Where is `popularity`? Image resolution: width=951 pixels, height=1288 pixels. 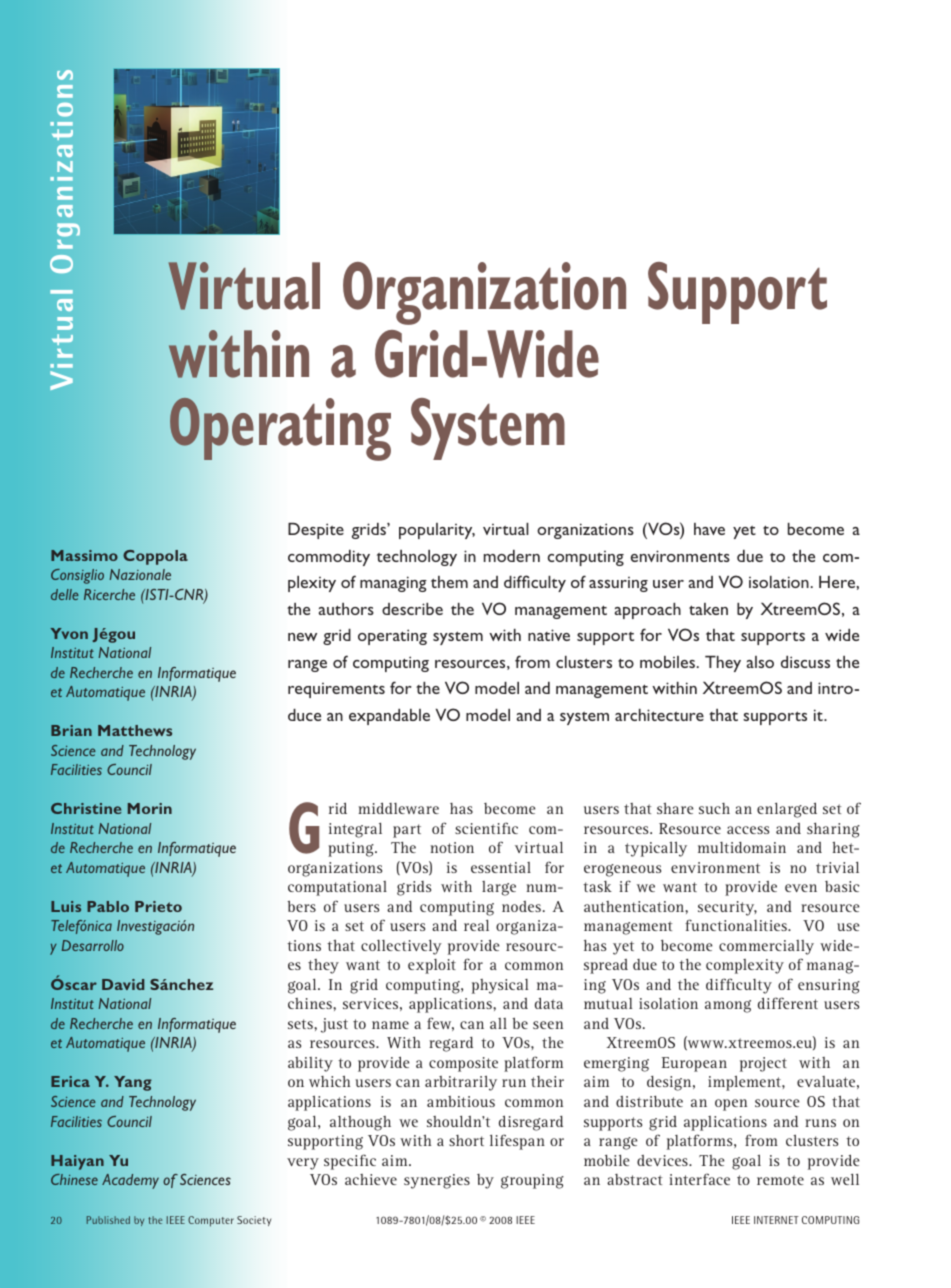 popularity is located at coordinates (437, 531).
